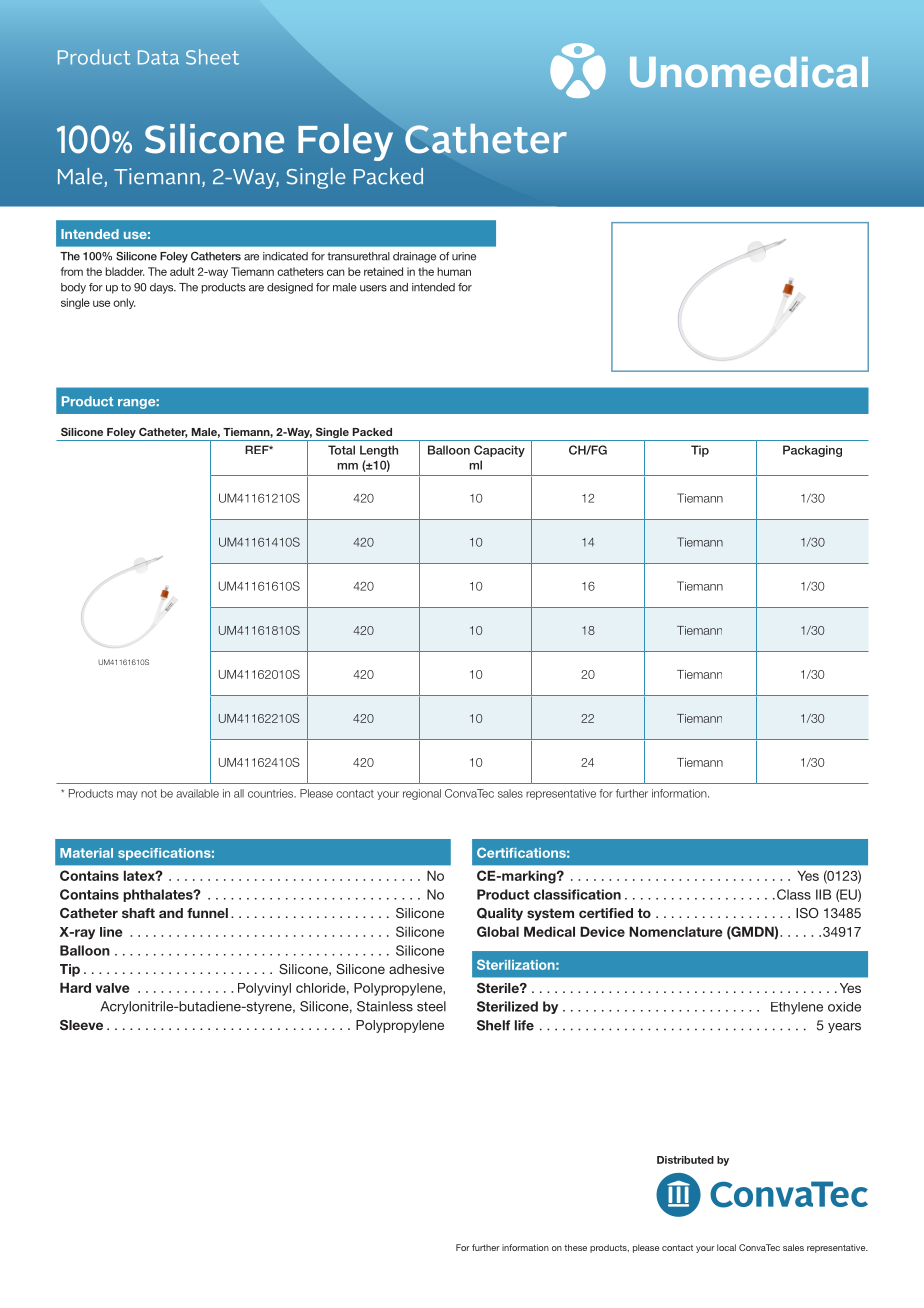  What do you see at coordinates (158, 57) in the screenshot?
I see `Data` at bounding box center [158, 57].
